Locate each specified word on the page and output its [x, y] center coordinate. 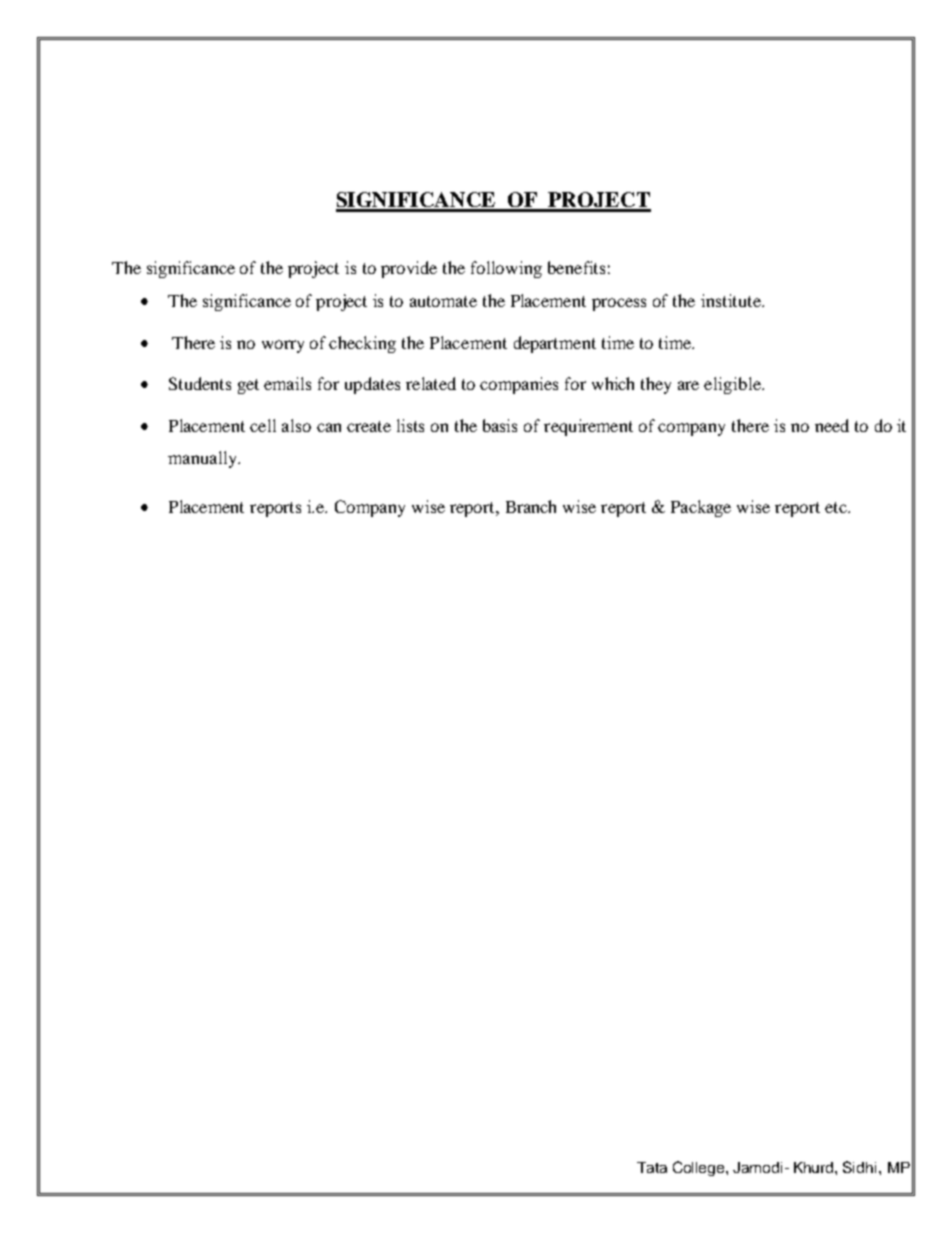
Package [701, 508]
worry [283, 346]
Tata [652, 1167]
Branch [531, 506]
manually [203, 459]
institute [732, 300]
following [506, 269]
